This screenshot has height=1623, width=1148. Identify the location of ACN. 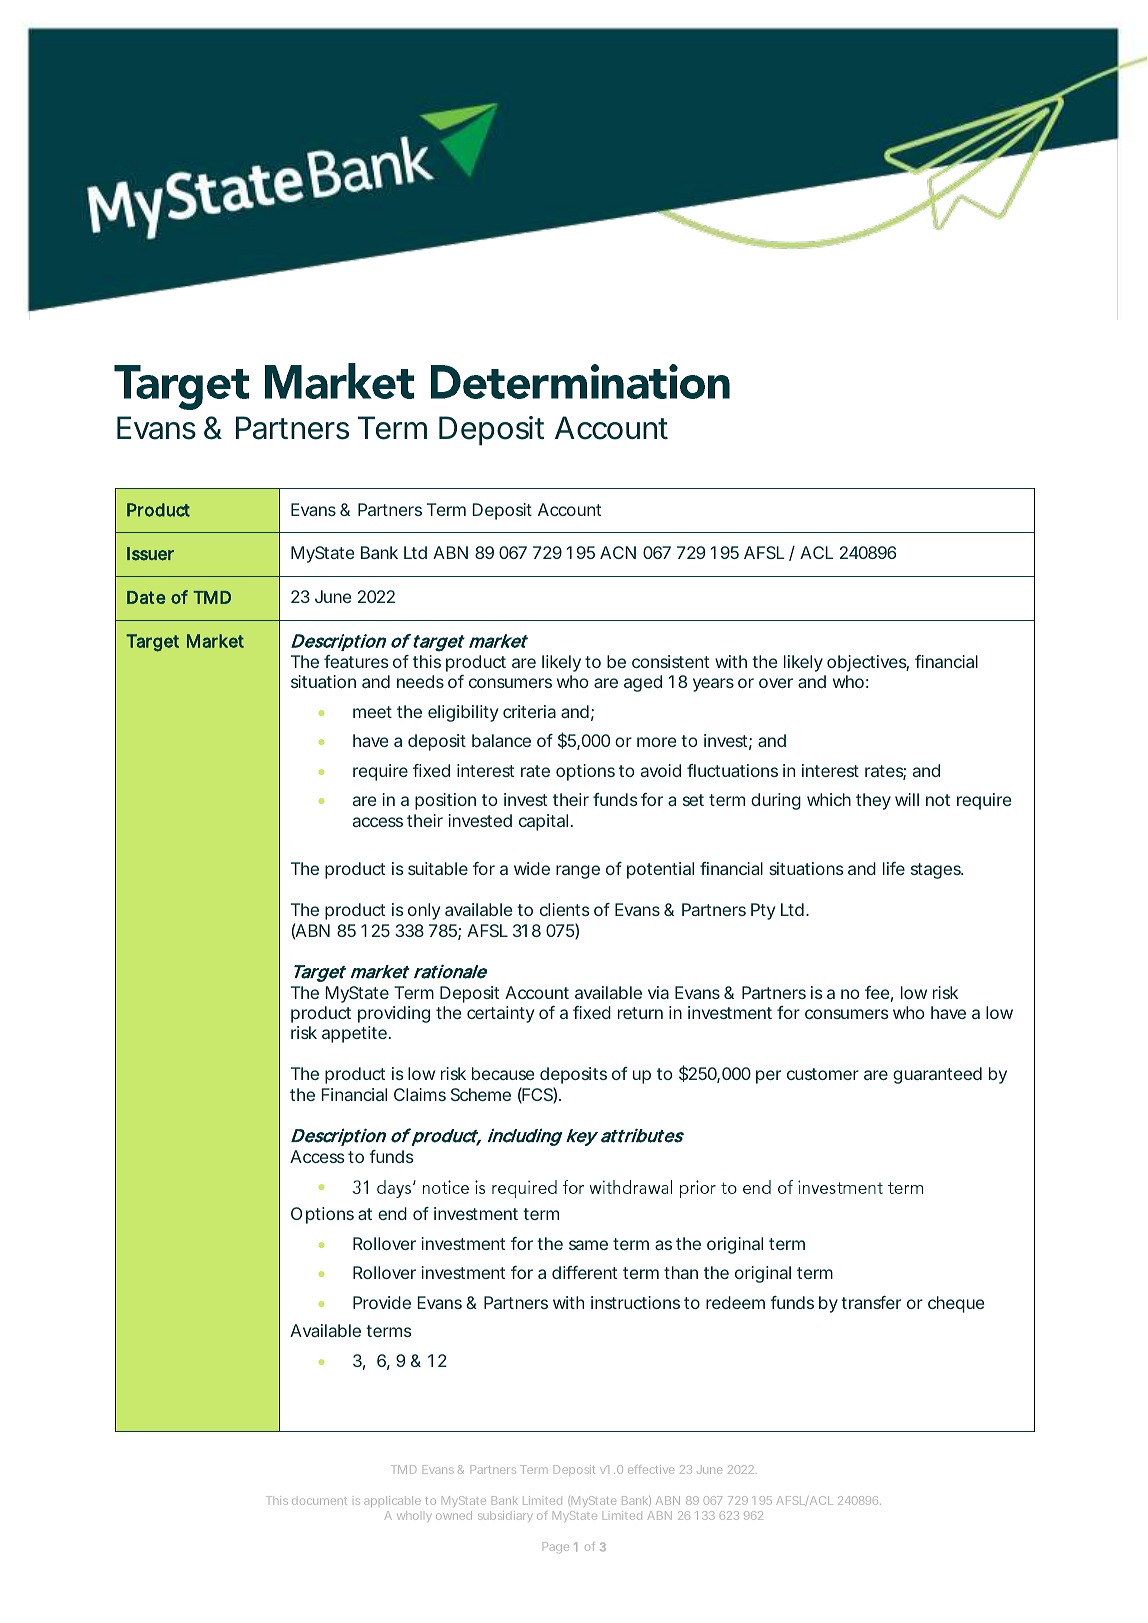
(618, 552).
